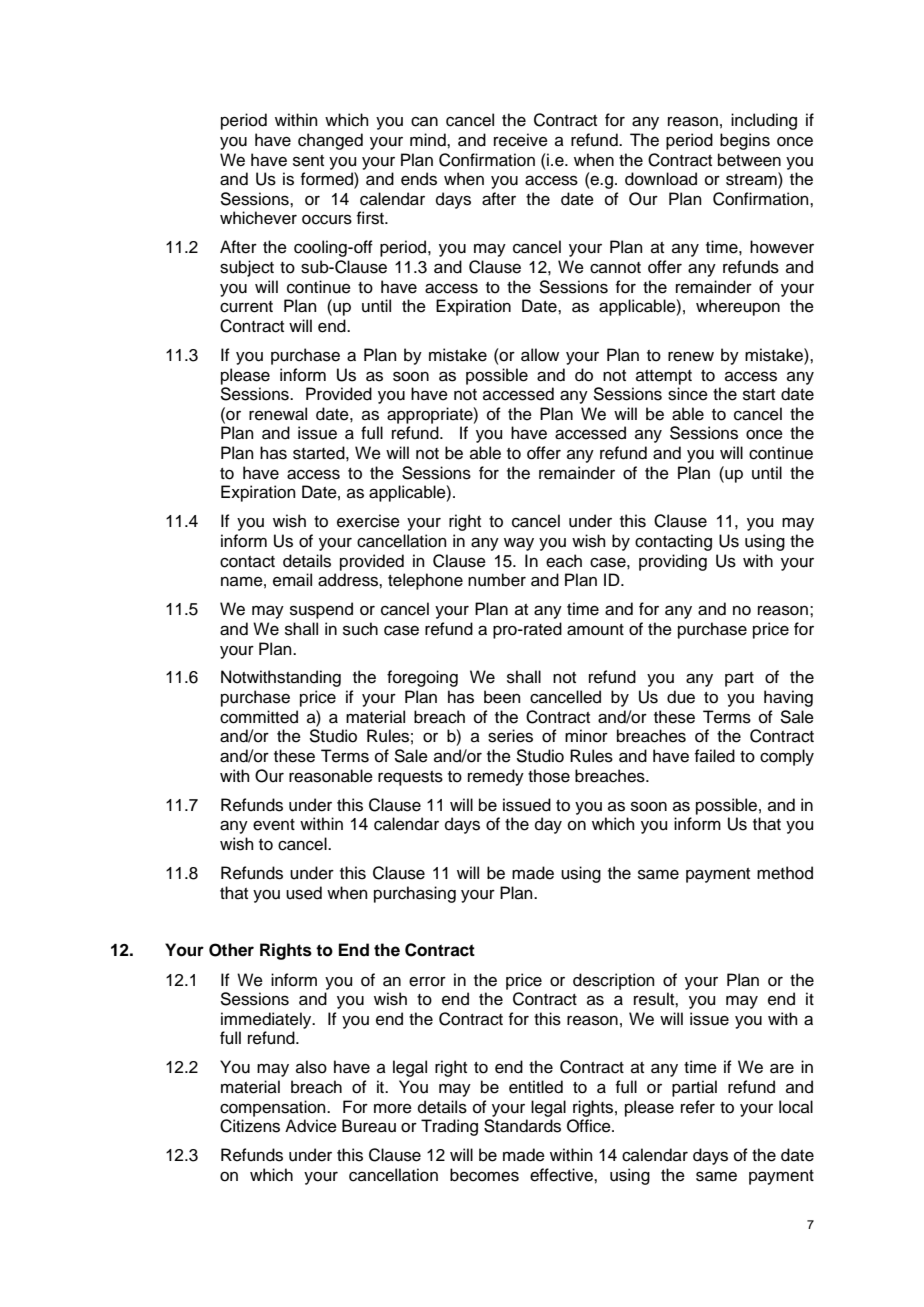 The image size is (924, 1307). Describe the element at coordinates (274, 825) in the document. I see `event` at that location.
